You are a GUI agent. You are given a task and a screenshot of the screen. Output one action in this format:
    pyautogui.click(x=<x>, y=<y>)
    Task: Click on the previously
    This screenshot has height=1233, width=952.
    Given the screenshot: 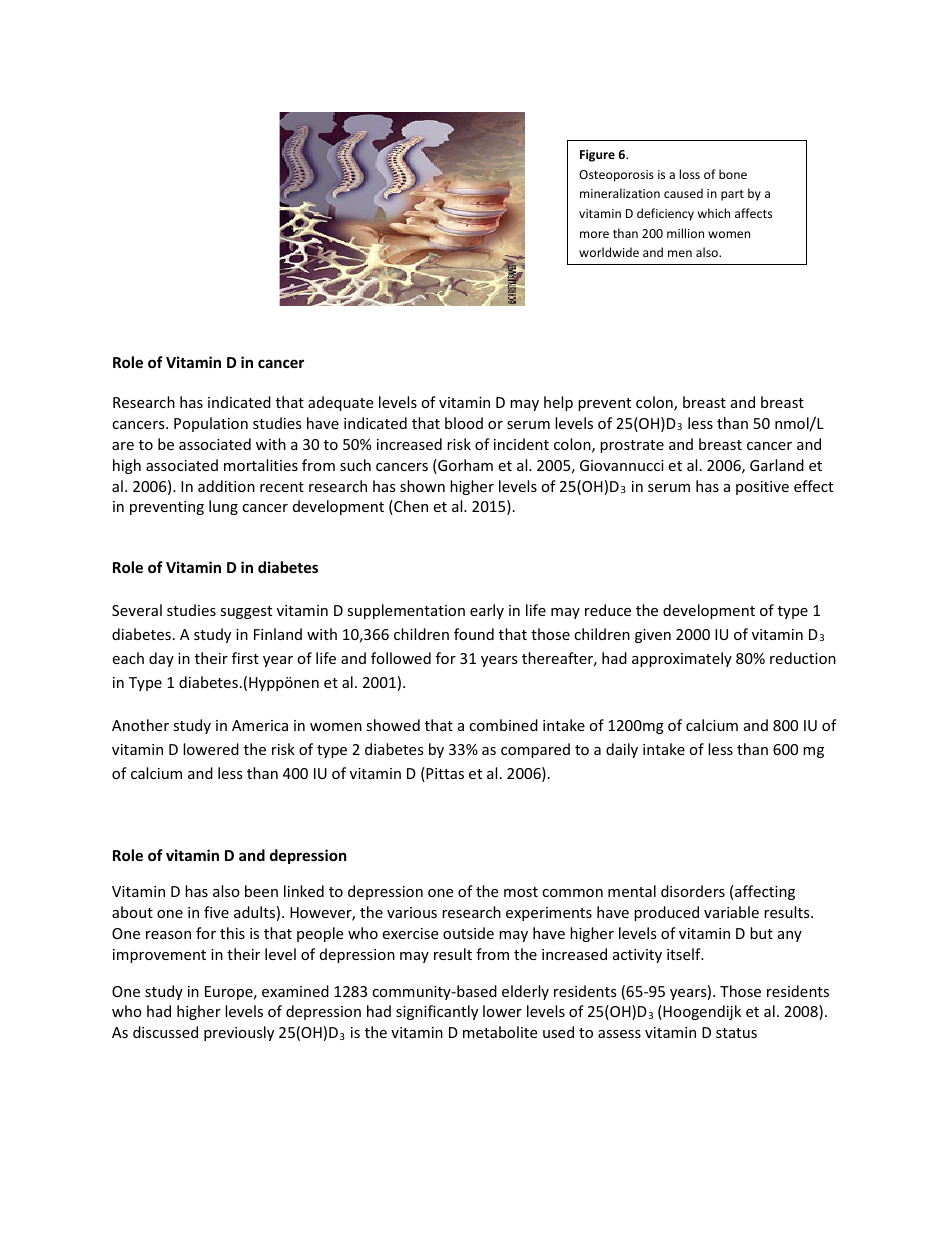 What is the action you would take?
    pyautogui.click(x=239, y=1033)
